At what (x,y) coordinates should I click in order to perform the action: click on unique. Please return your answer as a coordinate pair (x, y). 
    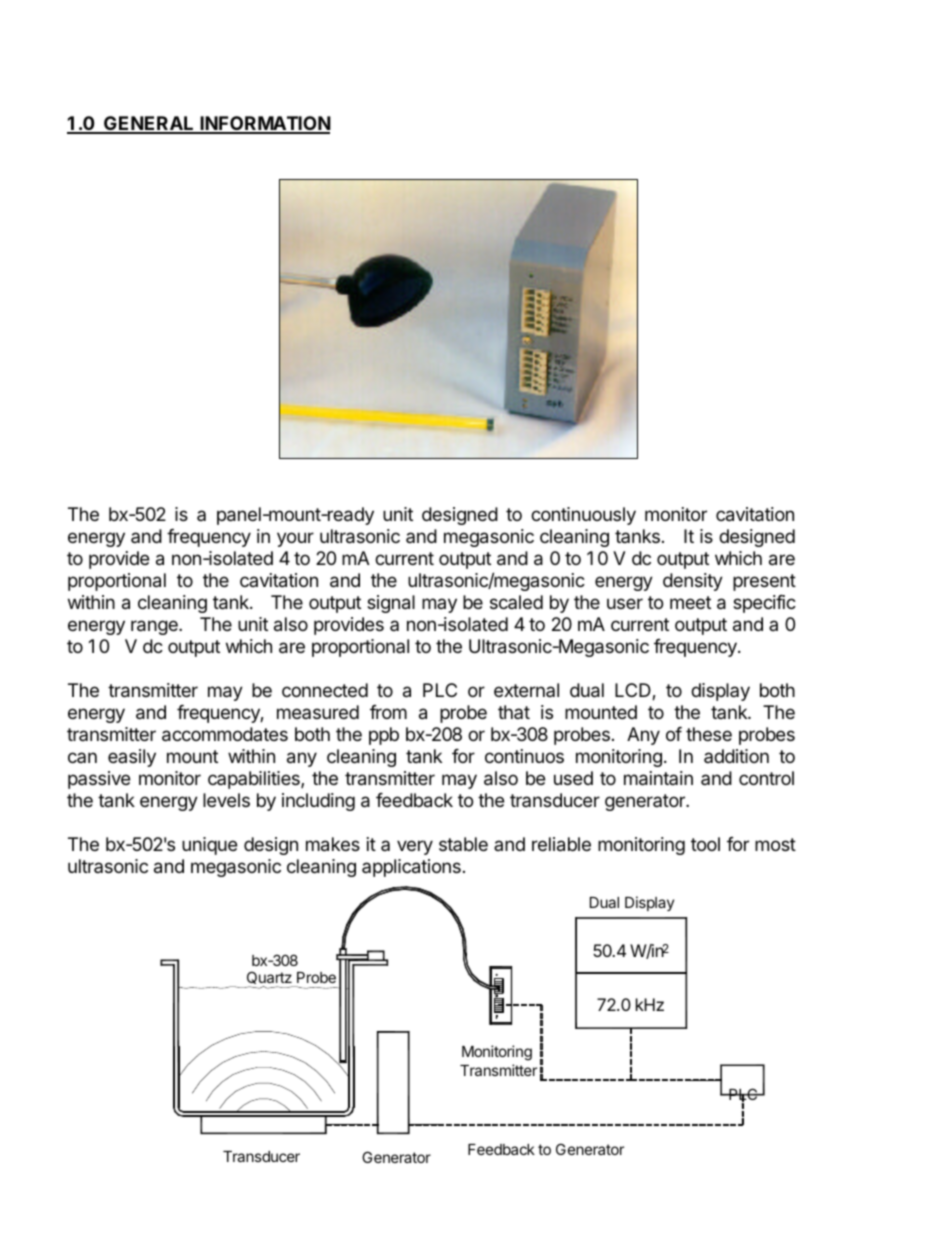
    Looking at the image, I should click on (209, 846).
